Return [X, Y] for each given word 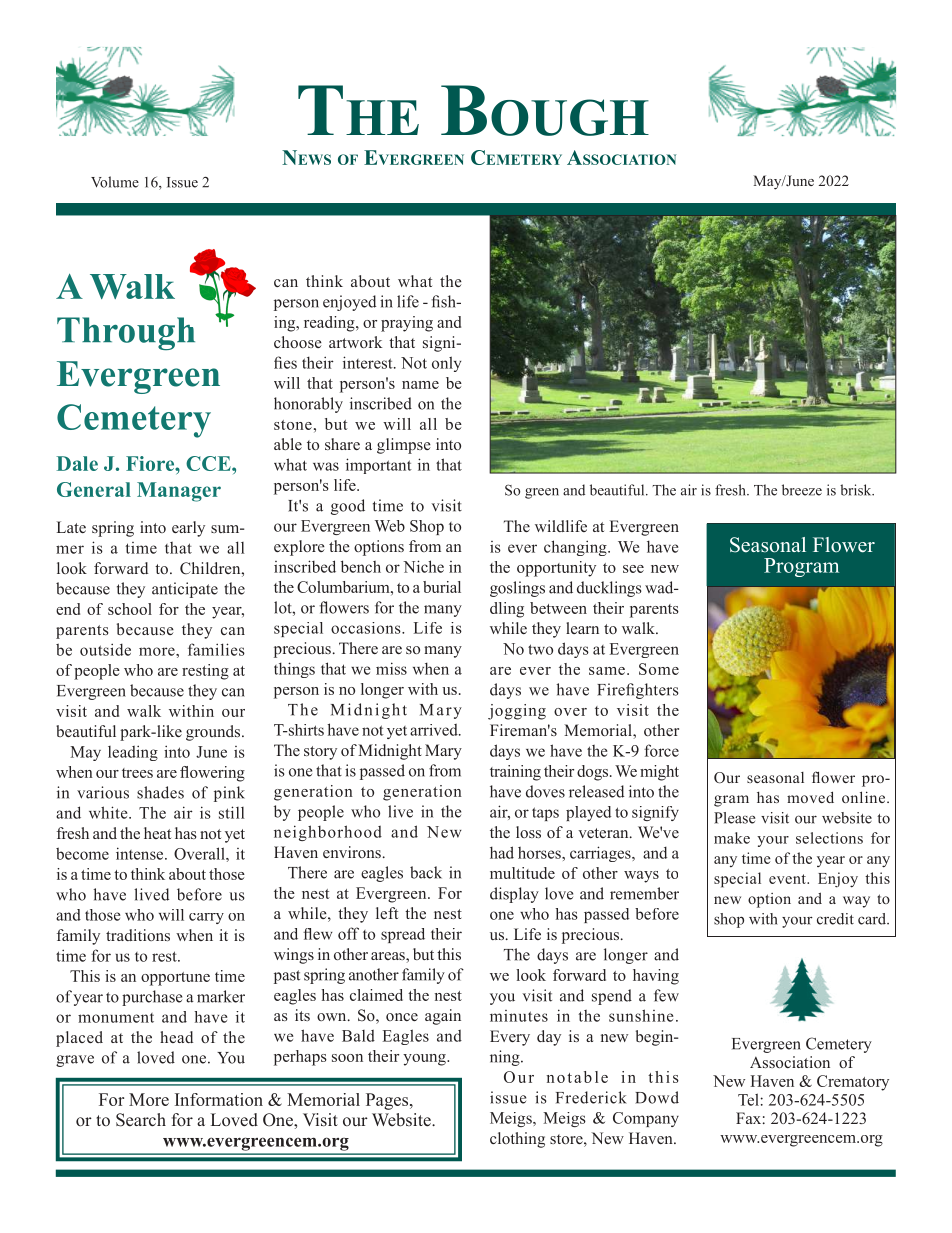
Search [141, 1120]
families [216, 649]
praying [407, 324]
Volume [115, 182]
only [446, 364]
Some [659, 669]
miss [391, 668]
